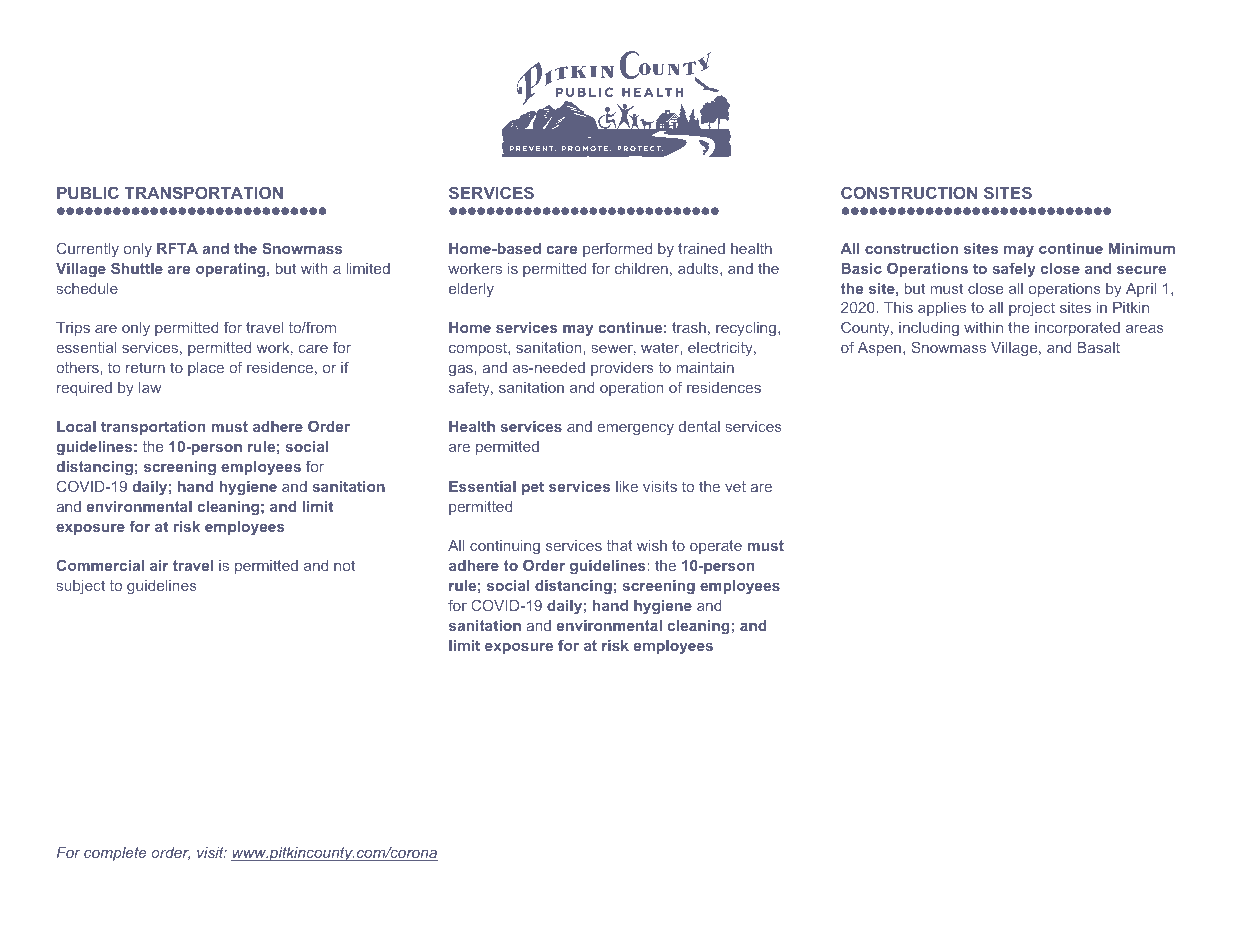  Describe the element at coordinates (206, 369) in the document. I see `place` at that location.
